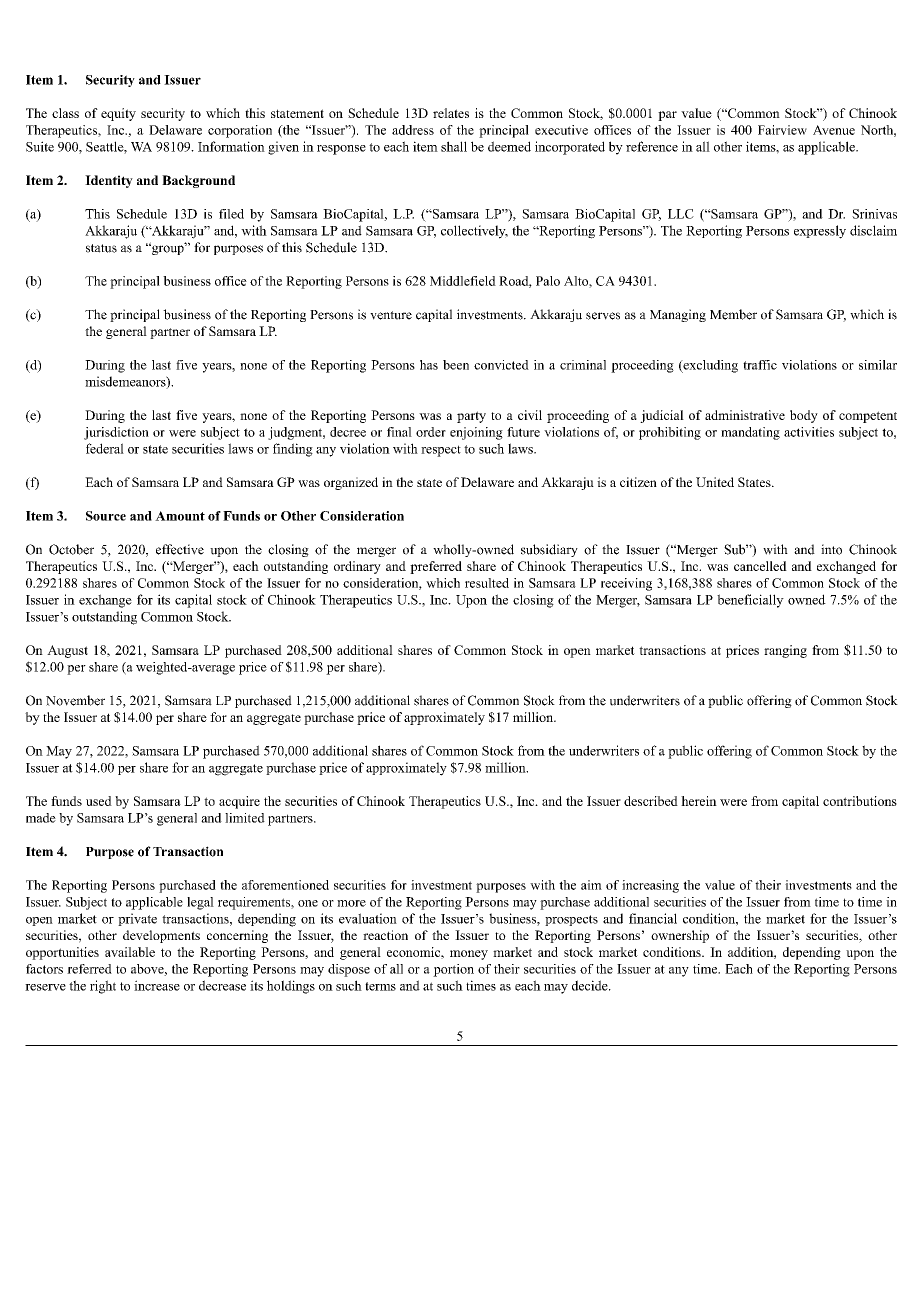  I want to click on Avenue, so click(834, 130).
